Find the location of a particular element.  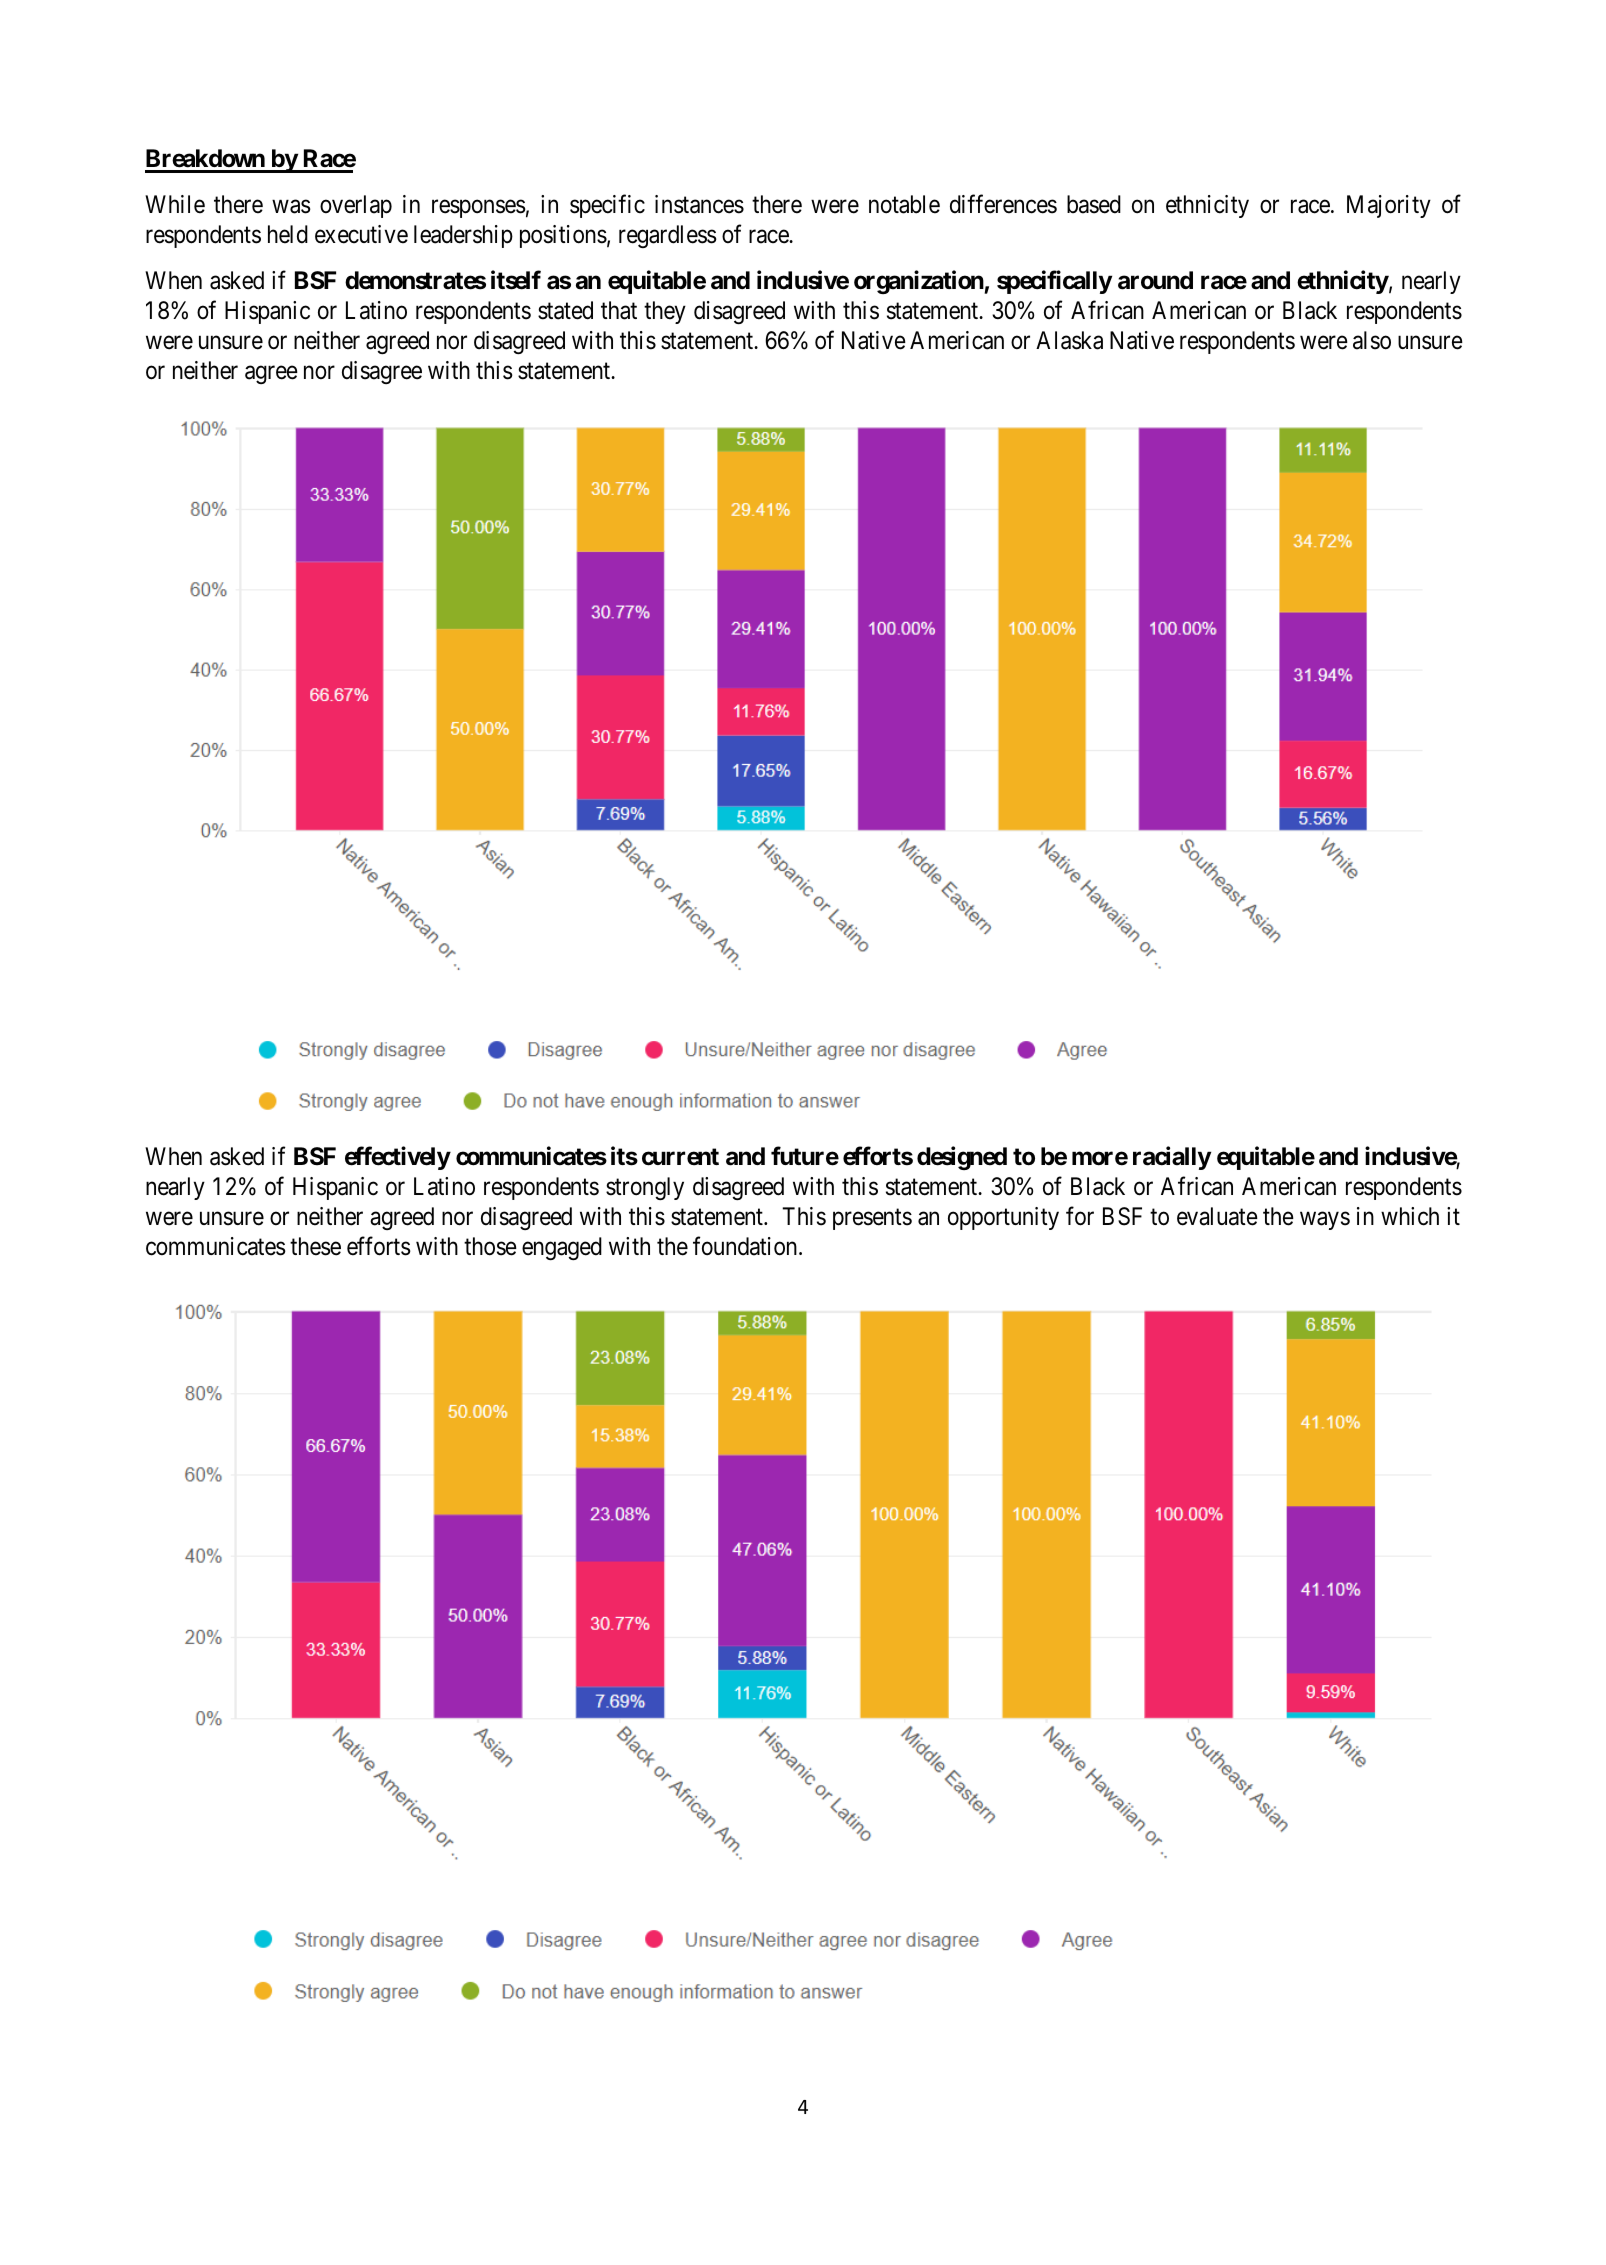

that is located at coordinates (619, 310).
